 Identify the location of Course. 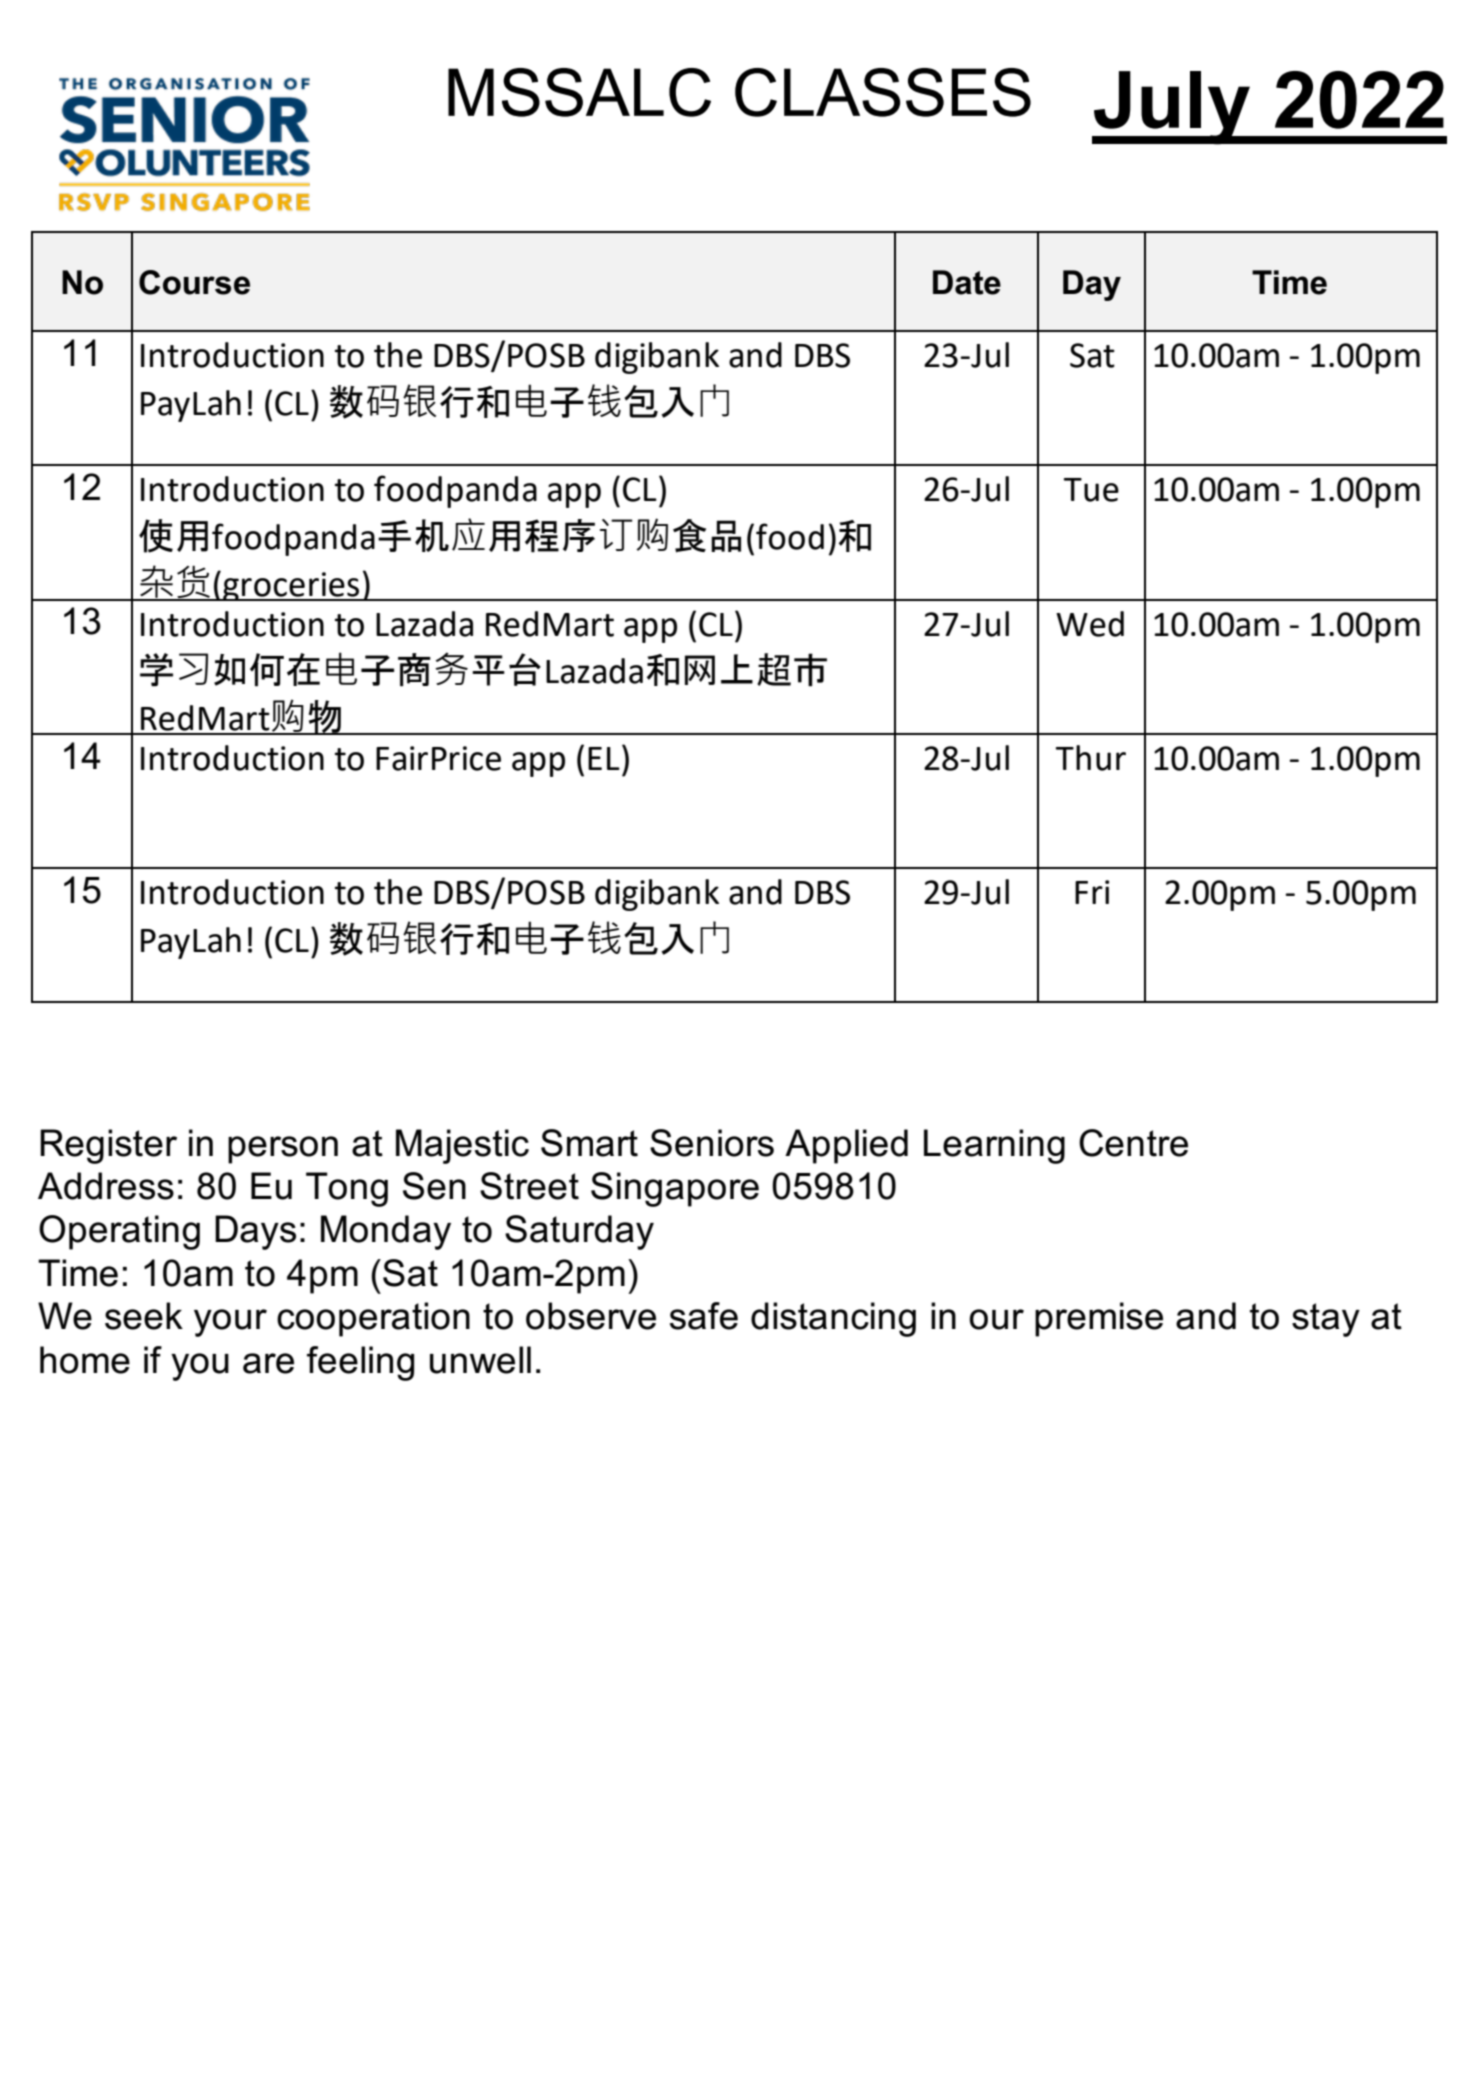
(194, 282).
